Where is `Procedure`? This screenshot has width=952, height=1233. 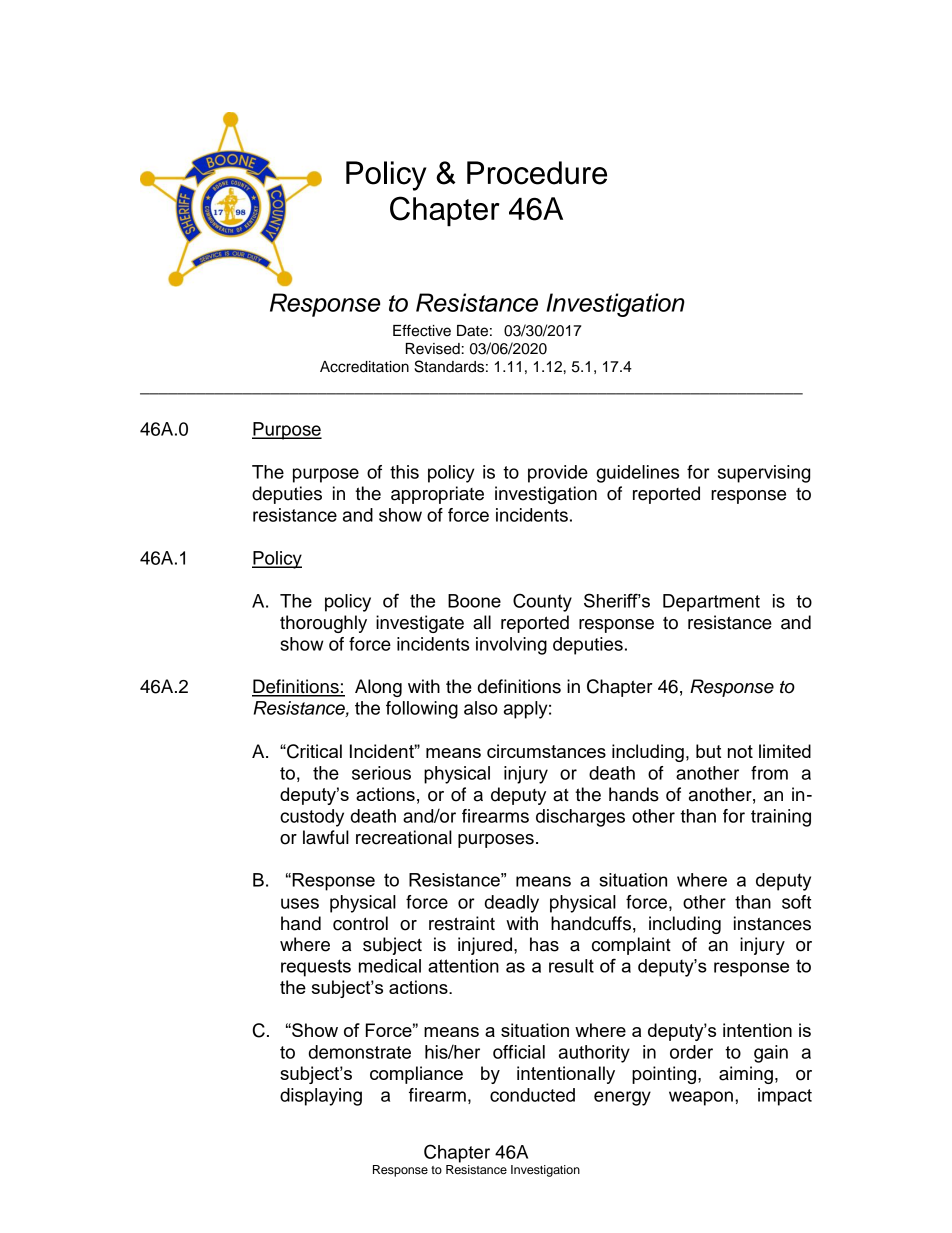
Procedure is located at coordinates (537, 173).
